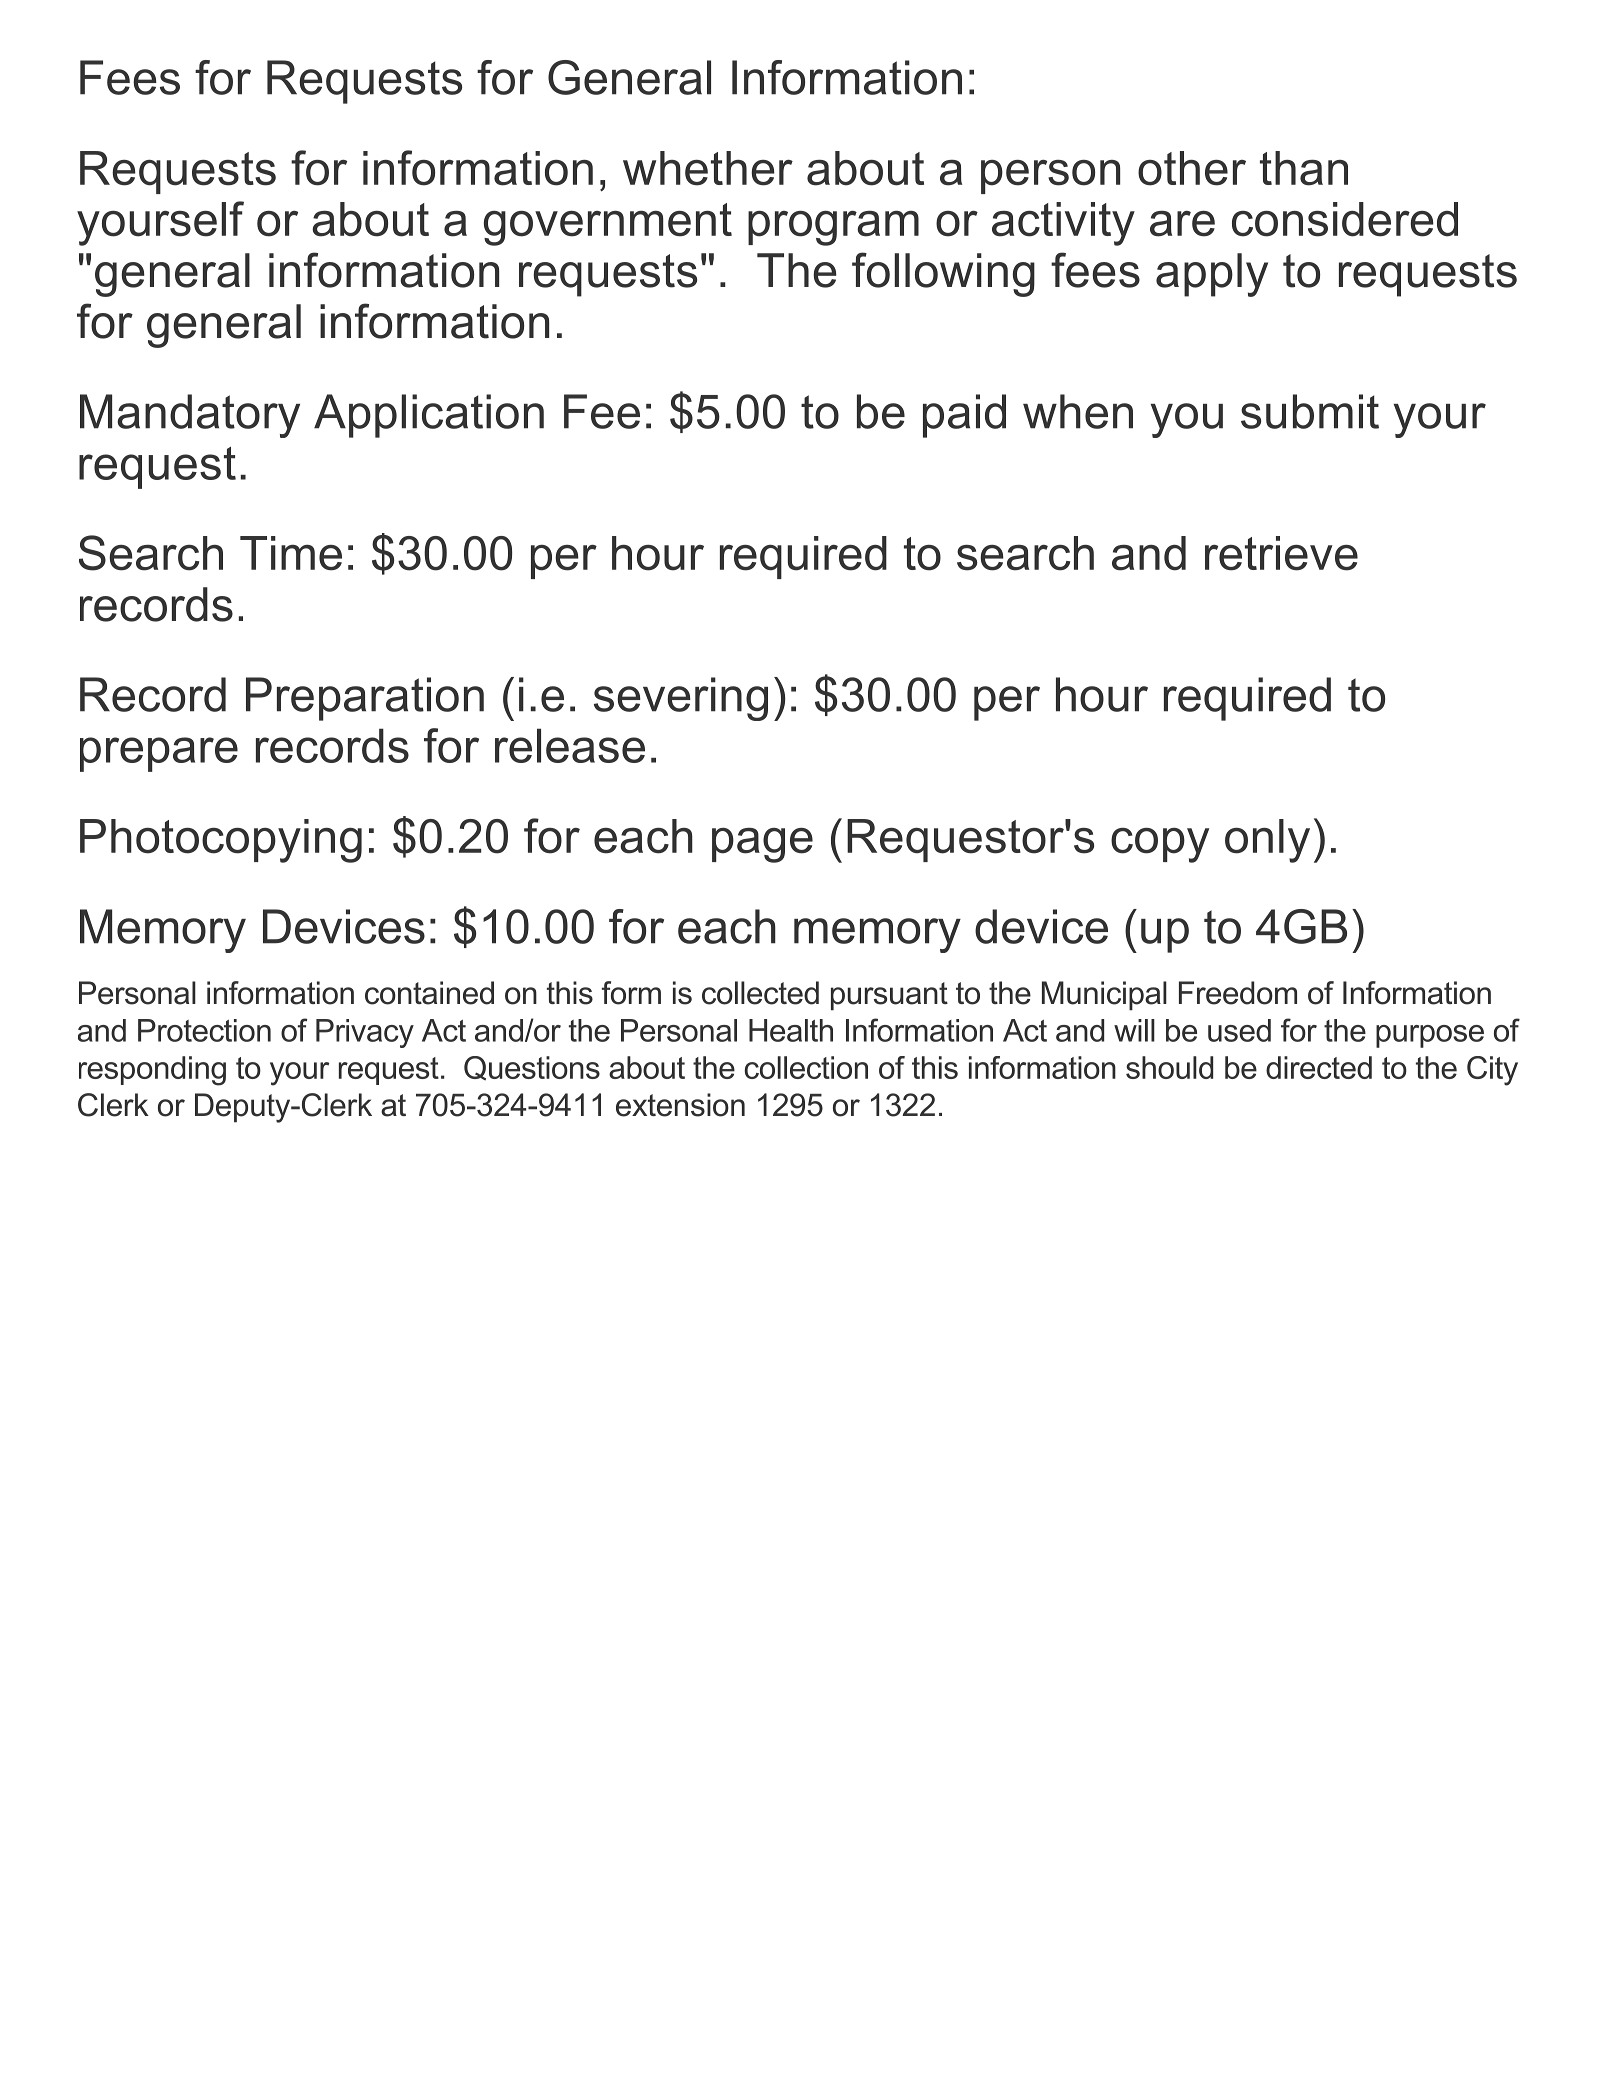 Image resolution: width=1603 pixels, height=2075 pixels. Describe the element at coordinates (762, 845) in the screenshot. I see `page` at that location.
